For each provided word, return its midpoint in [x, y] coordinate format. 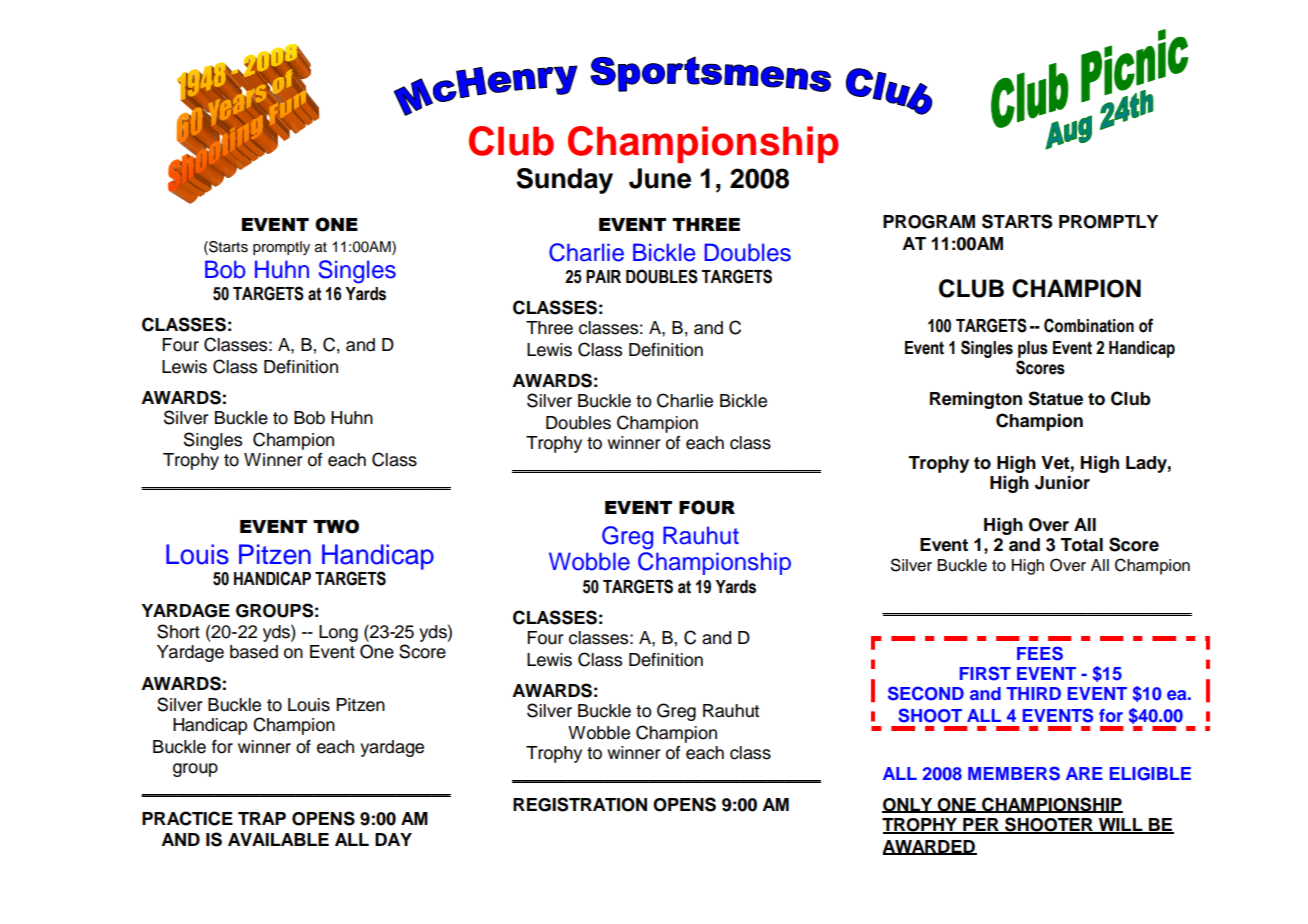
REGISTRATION [580, 804]
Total [1081, 545]
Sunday [564, 181]
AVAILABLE [278, 839]
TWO [336, 526]
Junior [1062, 483]
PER [981, 825]
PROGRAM [929, 222]
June [660, 178]
